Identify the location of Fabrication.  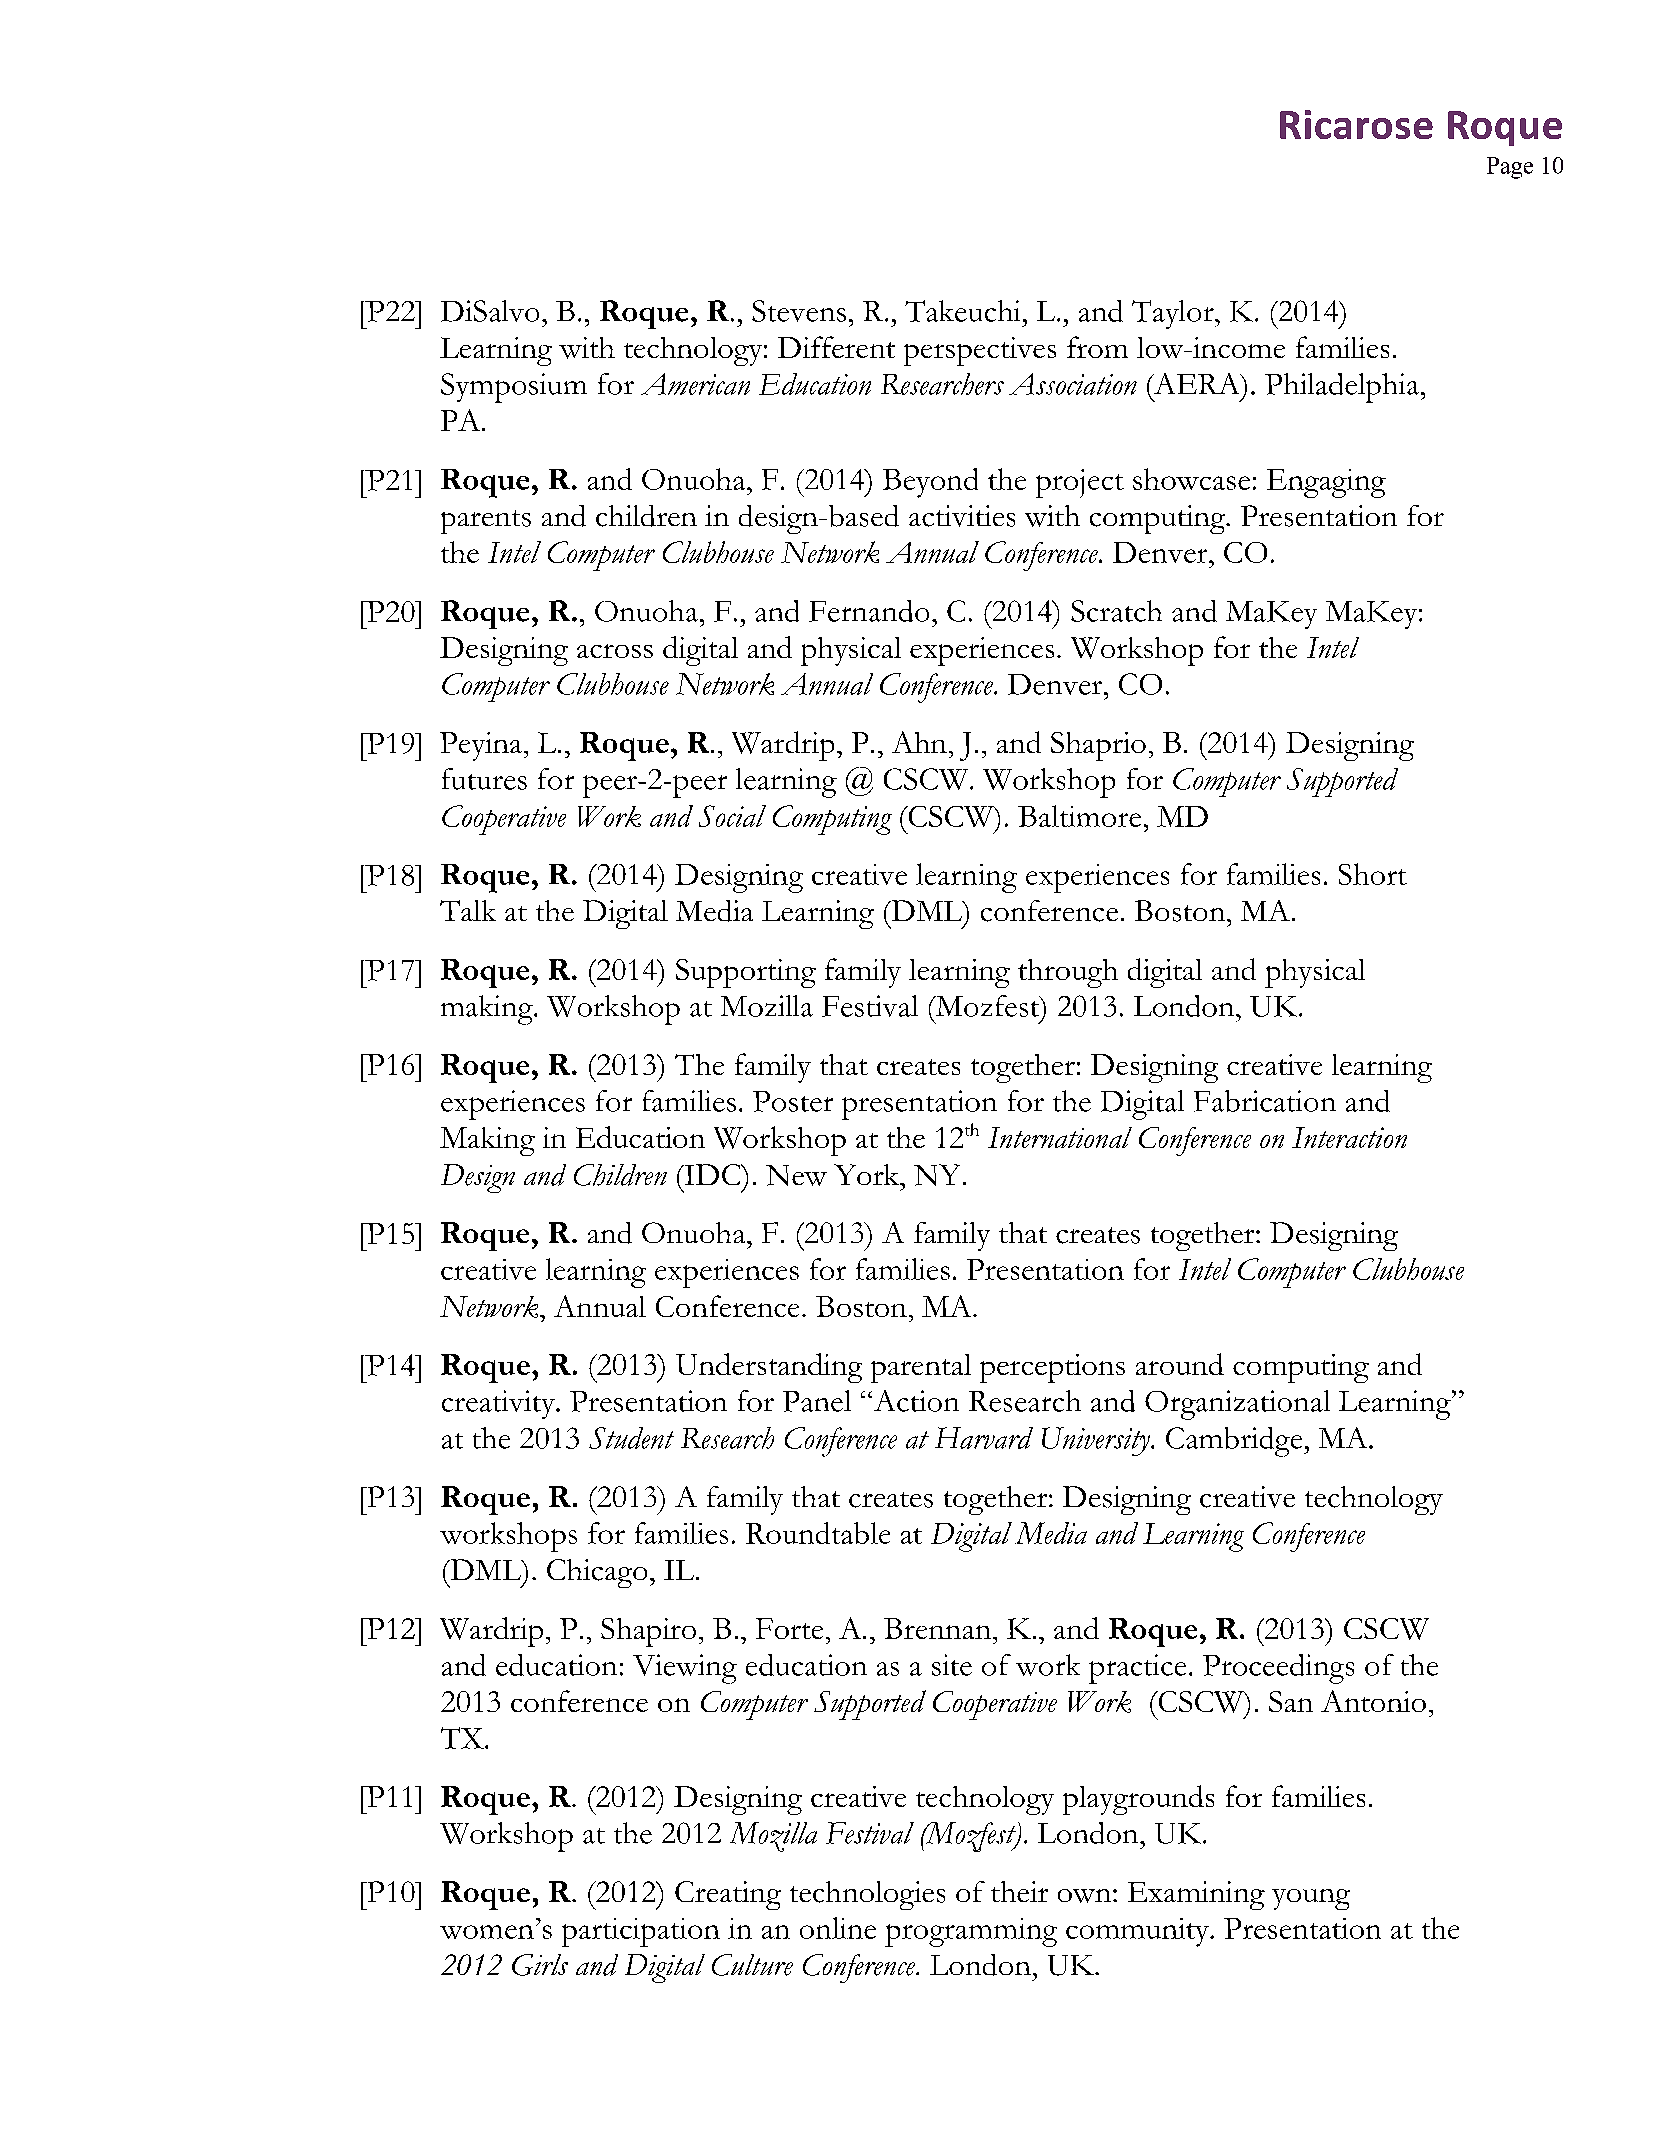
(1265, 1101).
